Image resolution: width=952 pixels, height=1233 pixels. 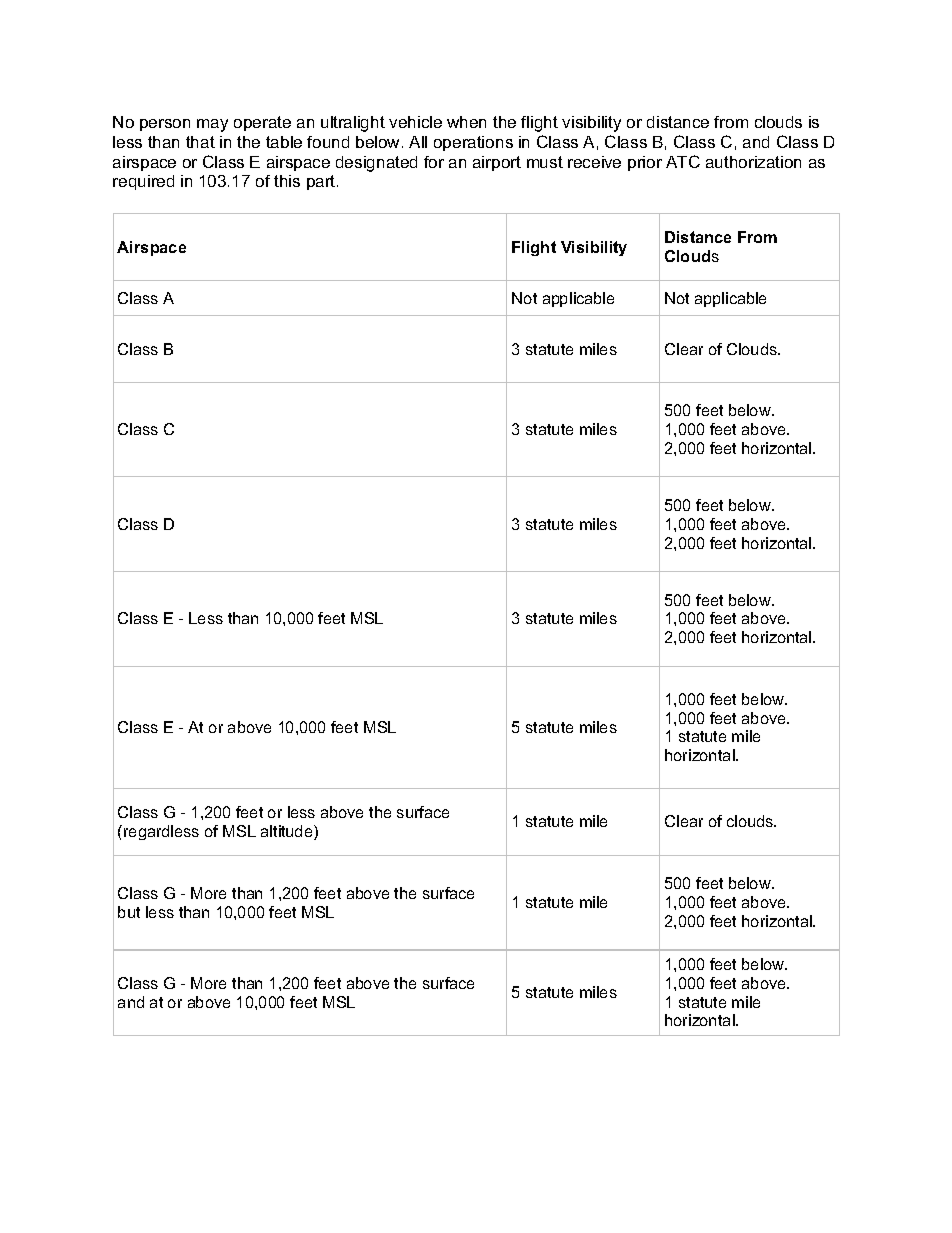 What do you see at coordinates (200, 142) in the document?
I see `that` at bounding box center [200, 142].
